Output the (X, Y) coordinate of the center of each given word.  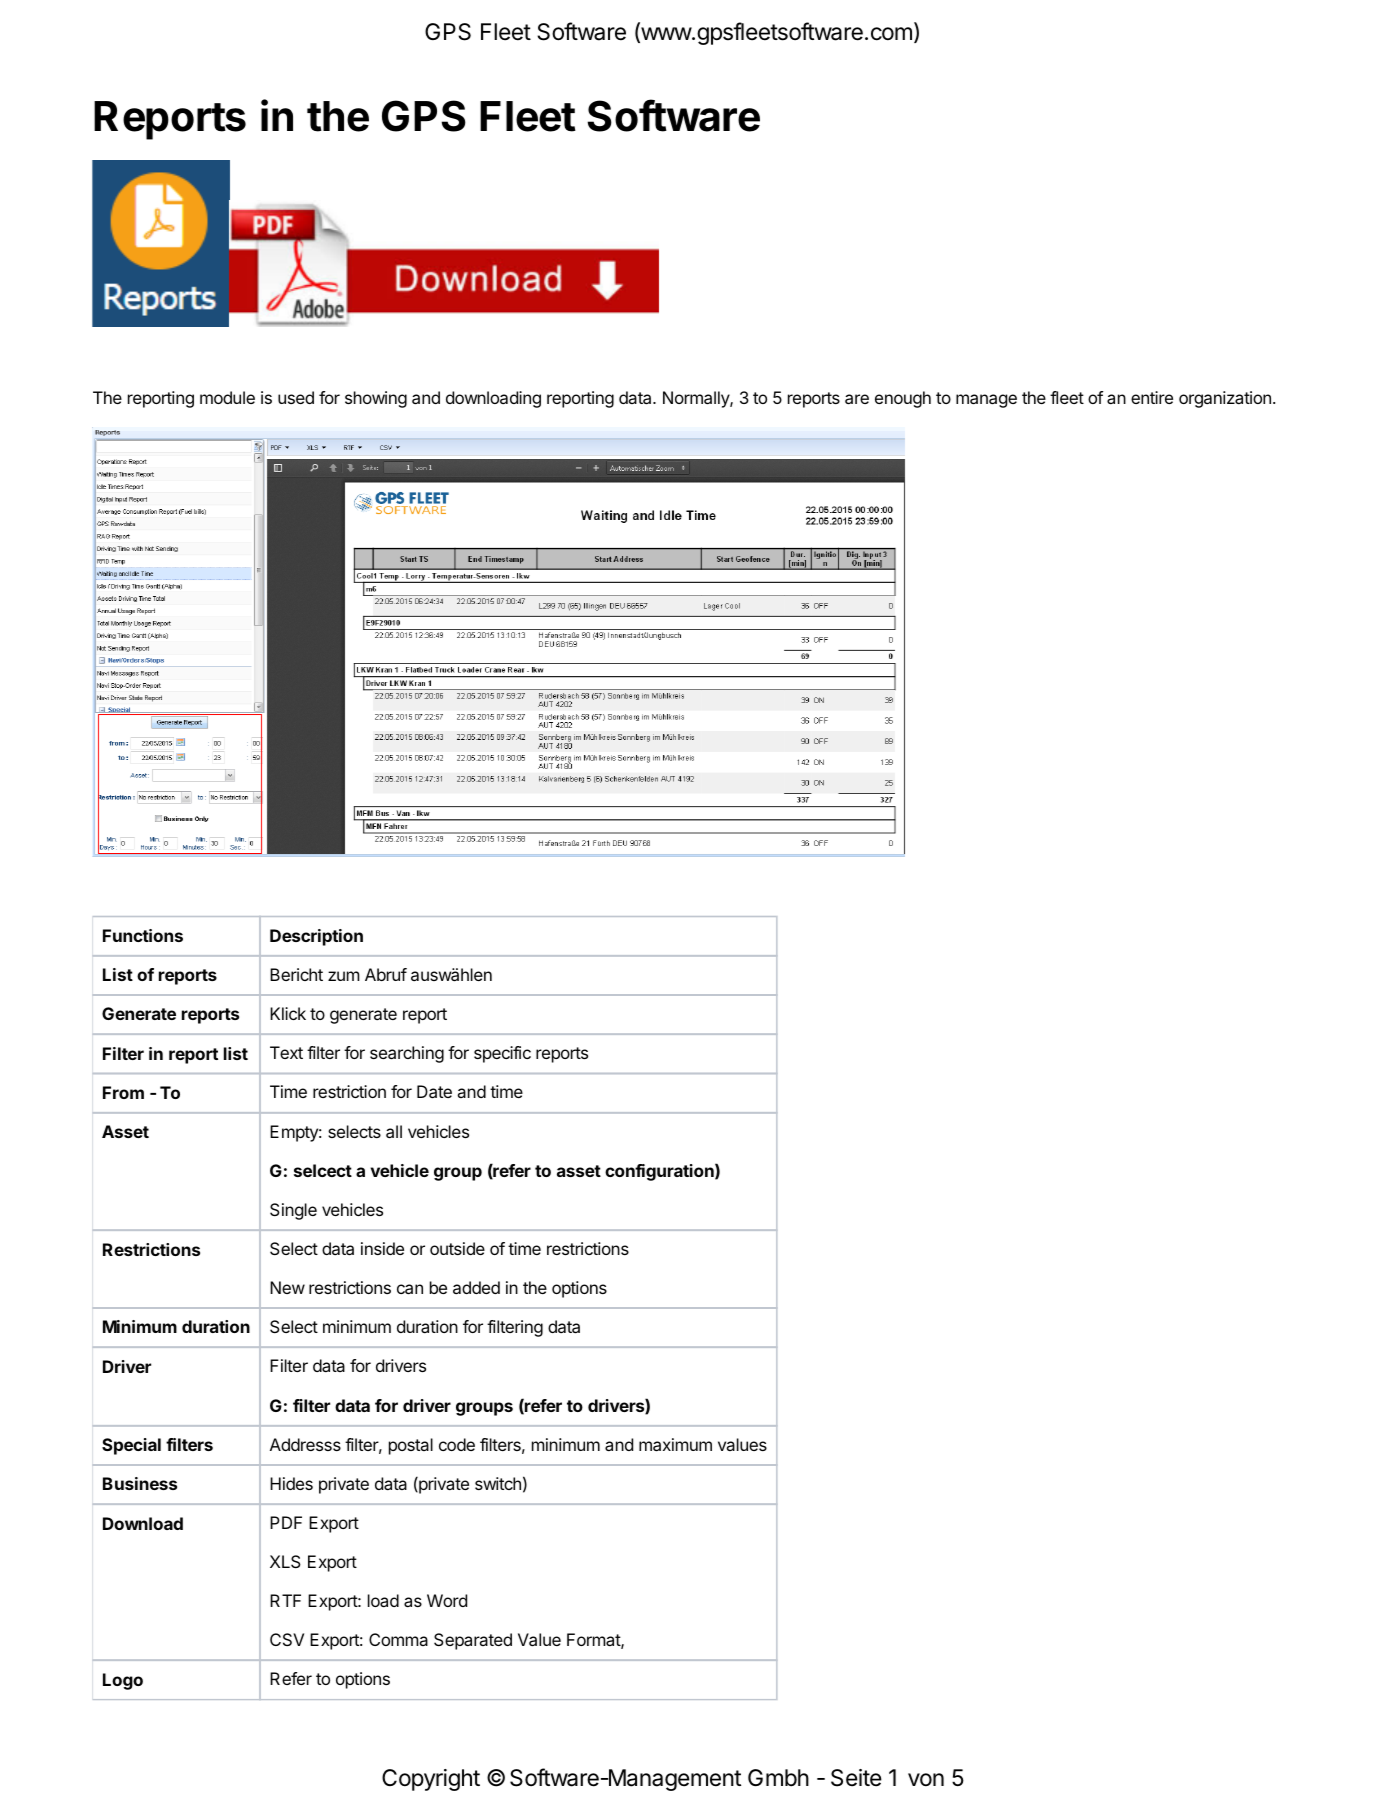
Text (286, 1052)
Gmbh (778, 1778)
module (227, 397)
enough (903, 399)
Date (434, 1091)
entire (1152, 397)
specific (502, 1054)
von (926, 1780)
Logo (123, 1681)
